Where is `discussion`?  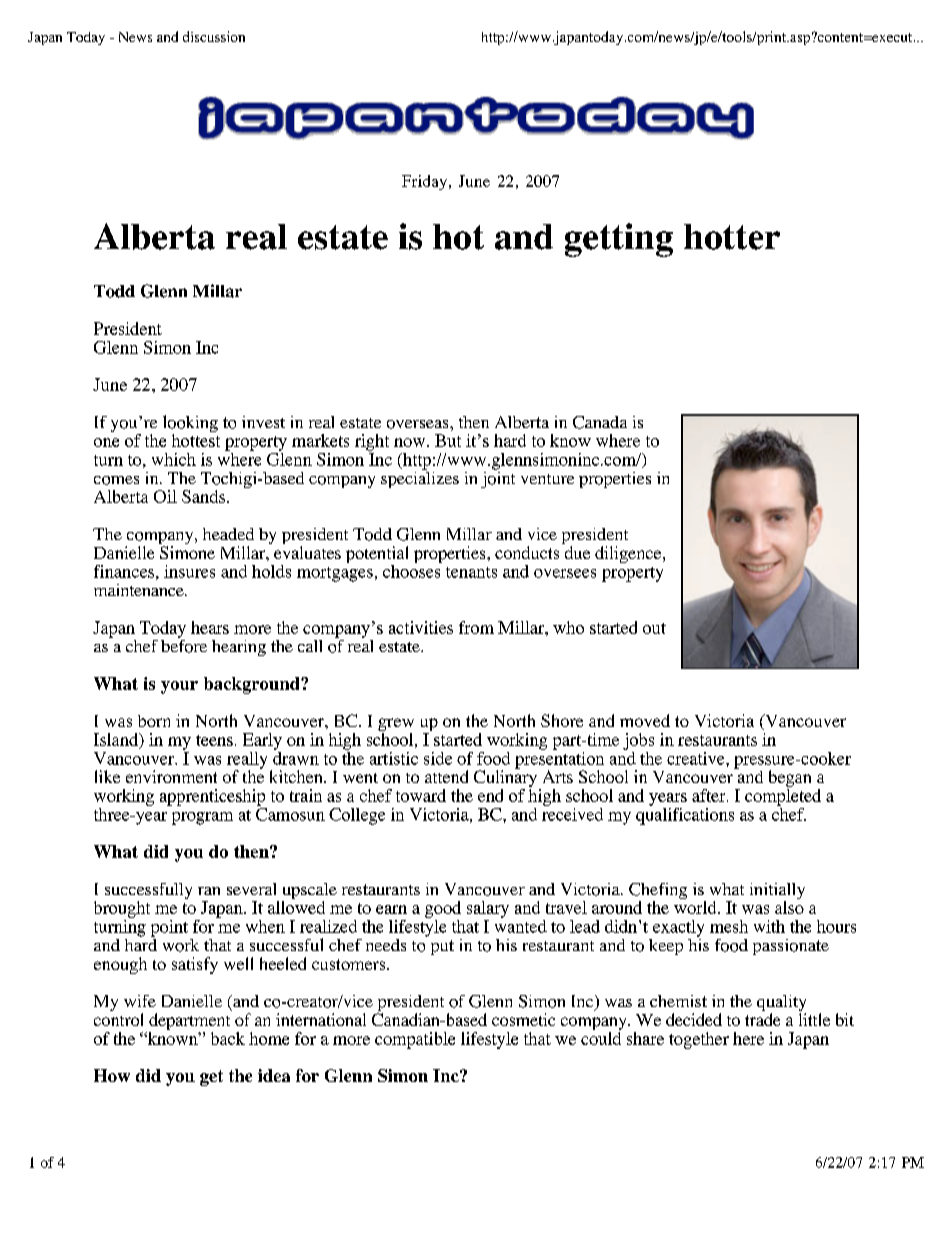
discussion is located at coordinates (214, 36).
